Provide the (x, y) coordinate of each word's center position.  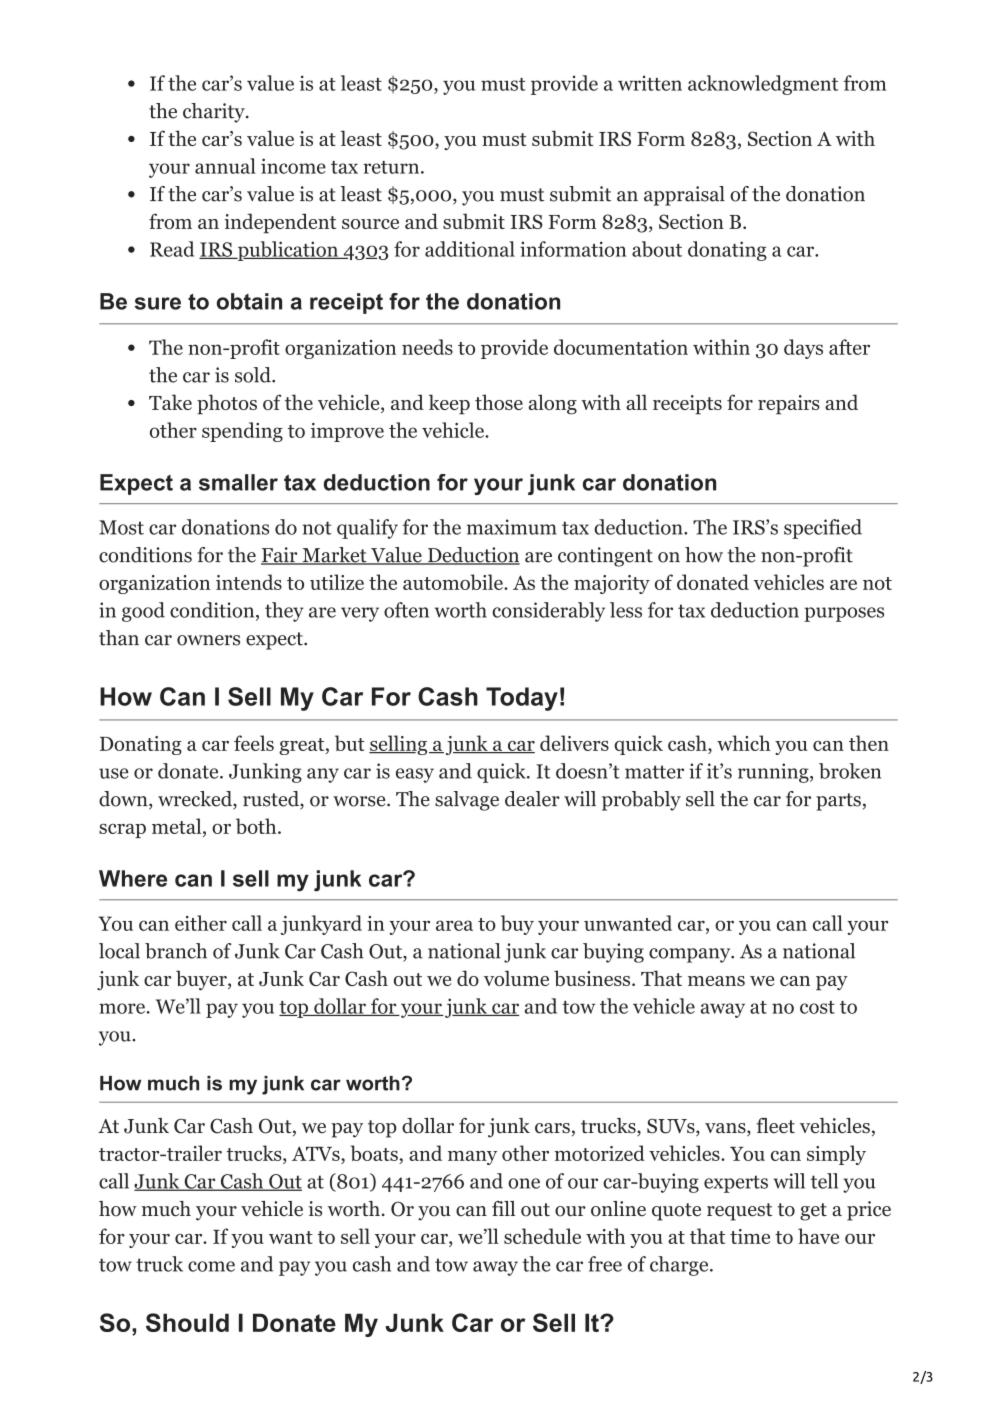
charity (215, 113)
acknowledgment (763, 85)
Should (187, 1322)
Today (522, 699)
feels (254, 743)
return (391, 167)
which (744, 743)
